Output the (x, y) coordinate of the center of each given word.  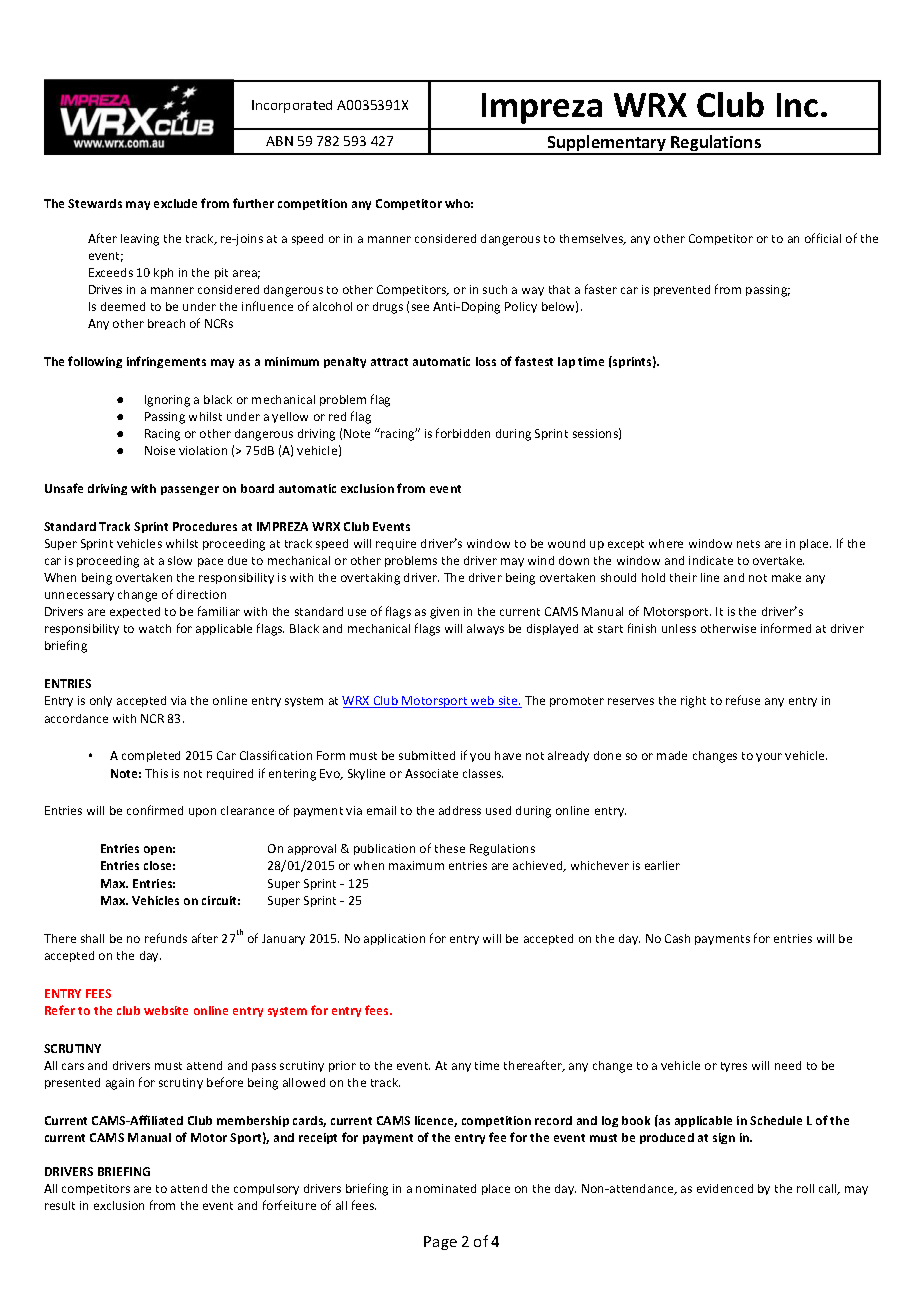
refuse (743, 700)
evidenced (725, 1188)
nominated (446, 1188)
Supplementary (607, 144)
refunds (166, 938)
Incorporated (292, 106)
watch (155, 628)
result (60, 1205)
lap (566, 362)
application (394, 939)
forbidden (463, 433)
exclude (175, 203)
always (485, 629)
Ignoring (167, 401)
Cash (677, 938)
